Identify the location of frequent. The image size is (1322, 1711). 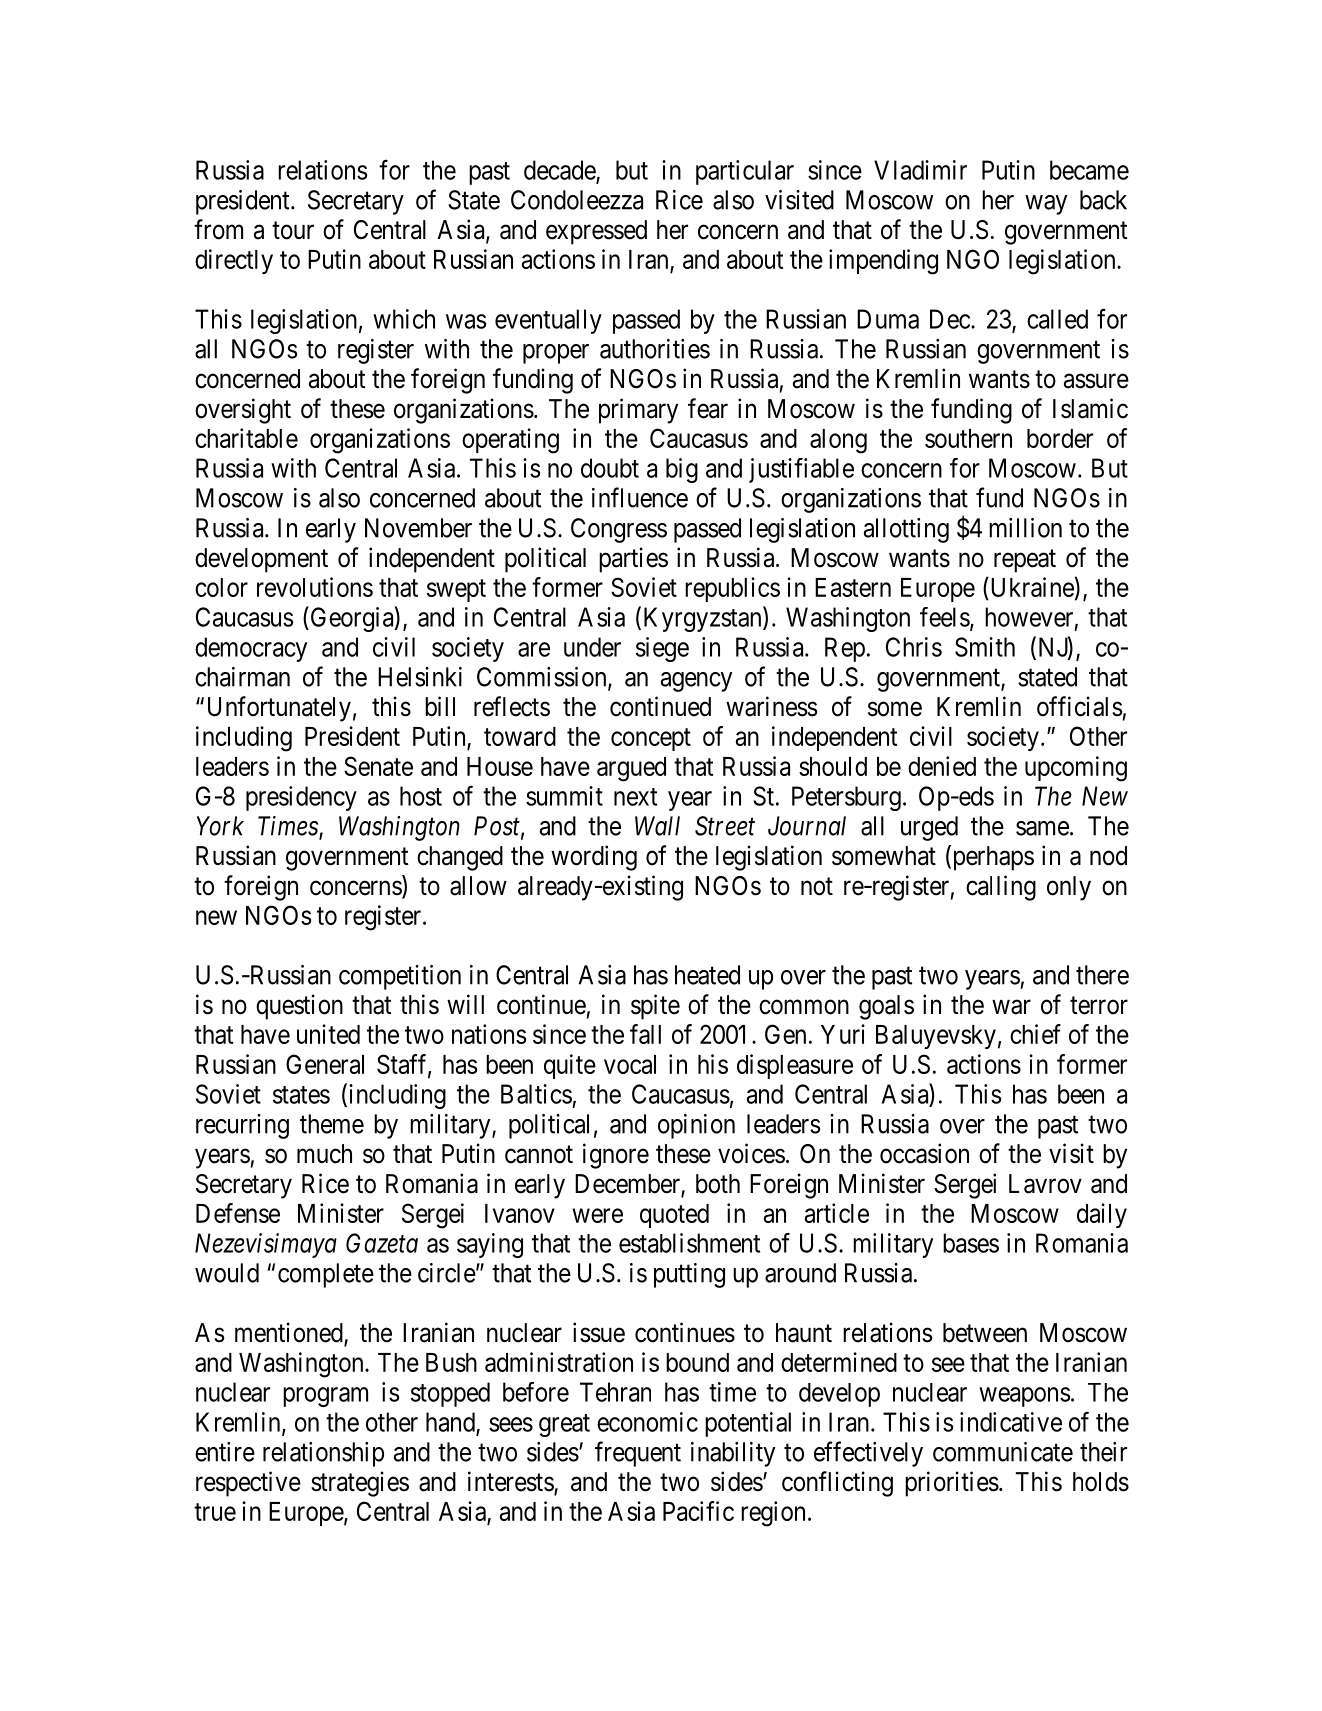
(638, 1454).
